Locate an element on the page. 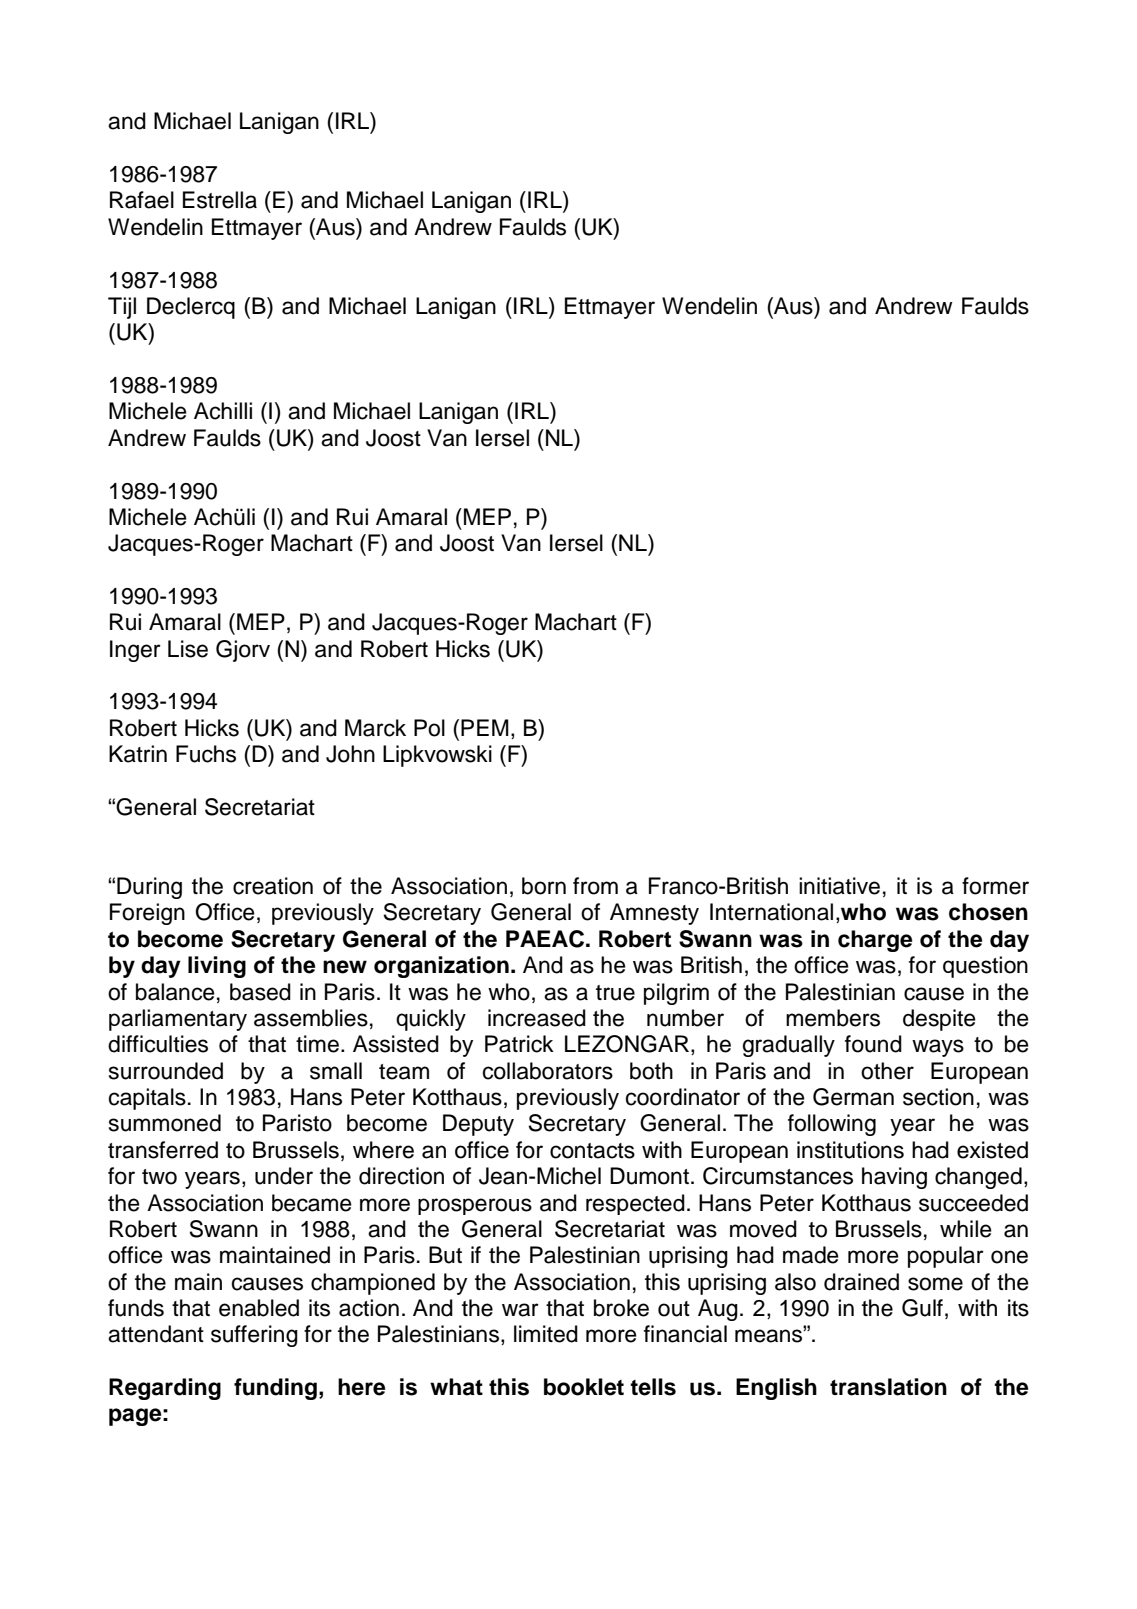  Rafael is located at coordinates (142, 200).
